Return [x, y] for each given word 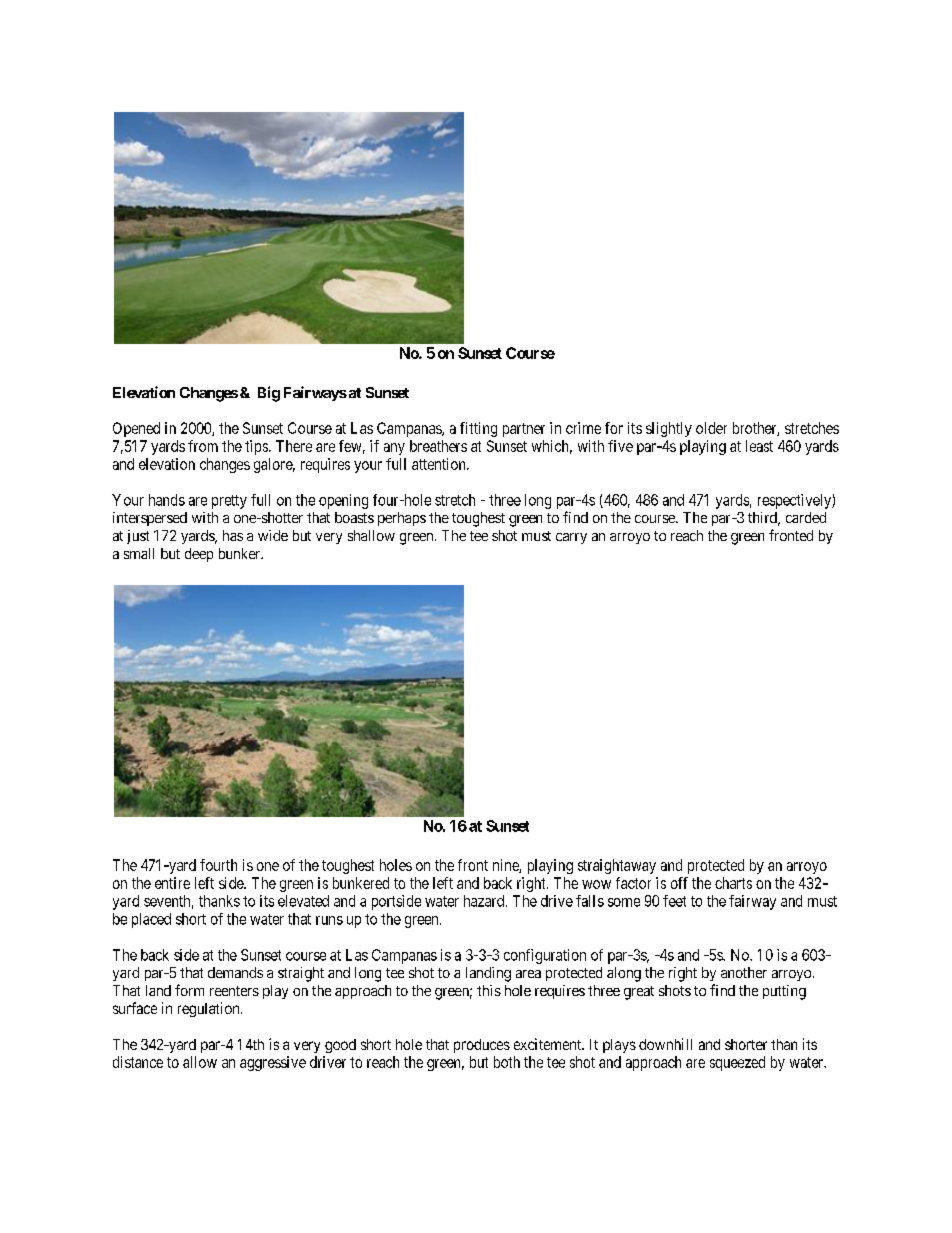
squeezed [737, 1063]
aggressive [273, 1063]
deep [199, 555]
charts [733, 883]
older [711, 428]
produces [482, 1046]
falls [590, 901]
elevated [303, 901]
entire [172, 883]
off [679, 883]
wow [596, 884]
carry [571, 538]
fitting [478, 429]
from [203, 446]
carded [806, 517]
